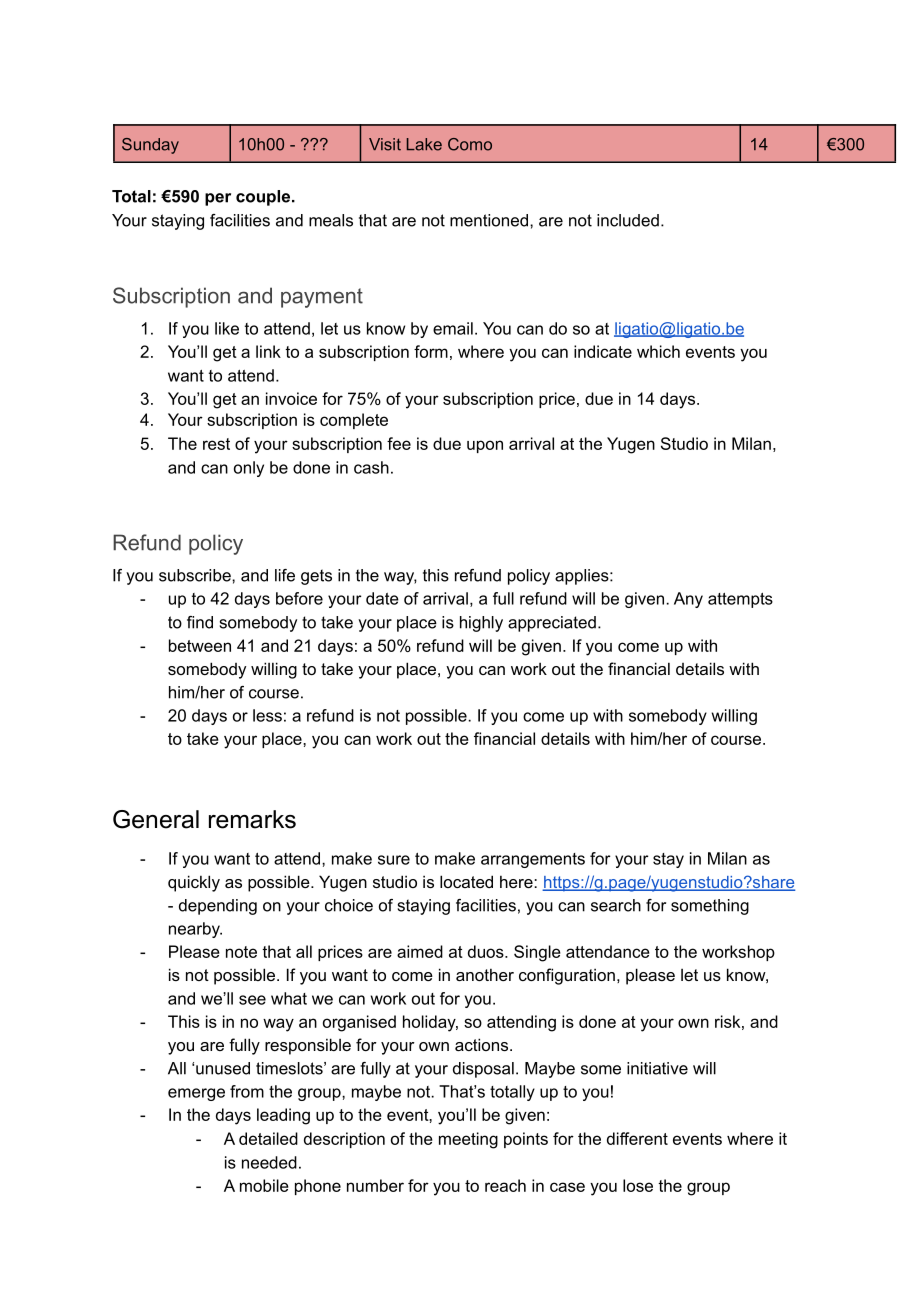 This page has height=1307, width=924. Describe the element at coordinates (481, 624) in the page. I see `highly` at that location.
